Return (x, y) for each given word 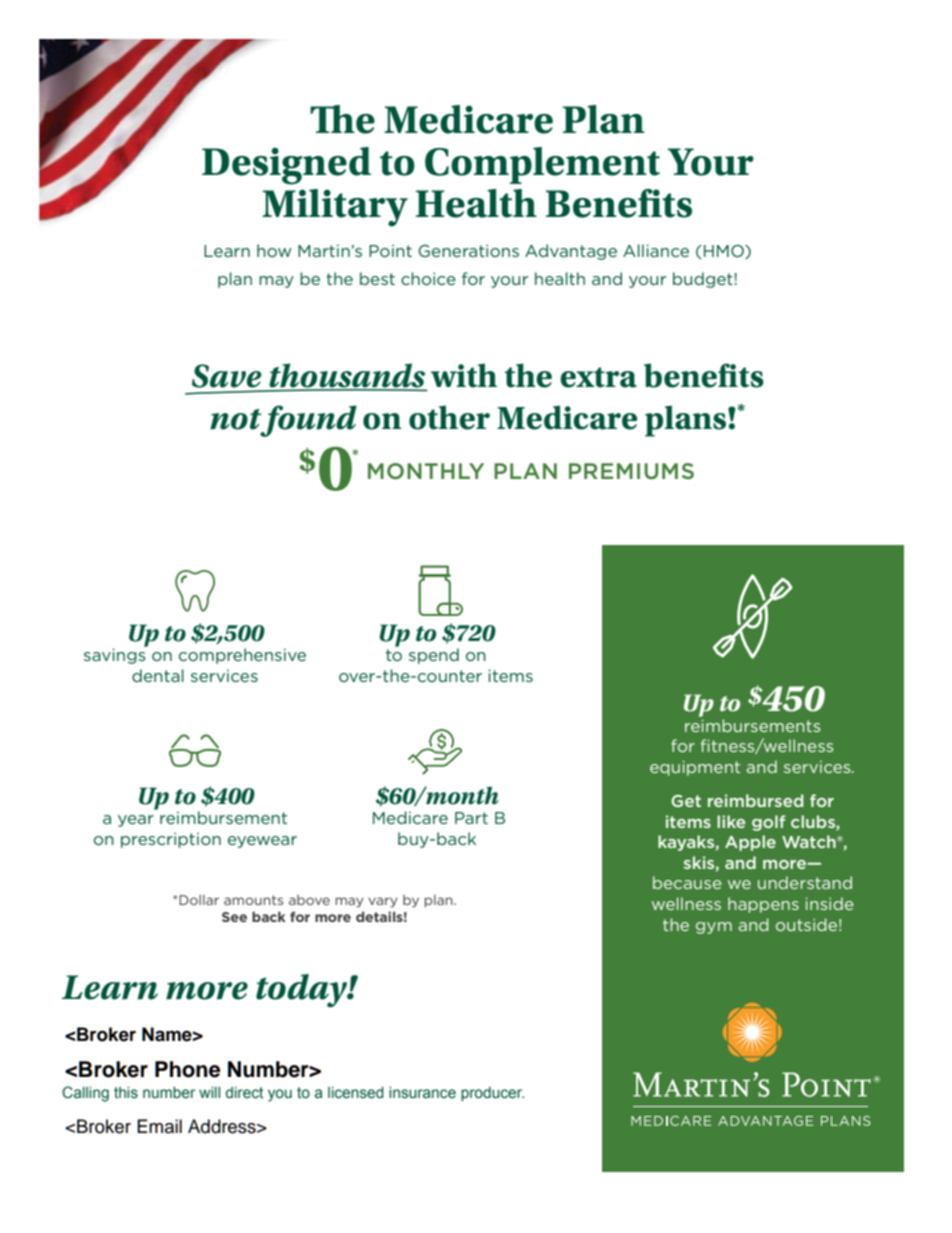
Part (471, 818)
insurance (422, 1093)
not (235, 419)
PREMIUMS (631, 471)
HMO (725, 252)
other (449, 417)
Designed (286, 166)
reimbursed (755, 800)
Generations (469, 250)
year (136, 821)
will (209, 1092)
